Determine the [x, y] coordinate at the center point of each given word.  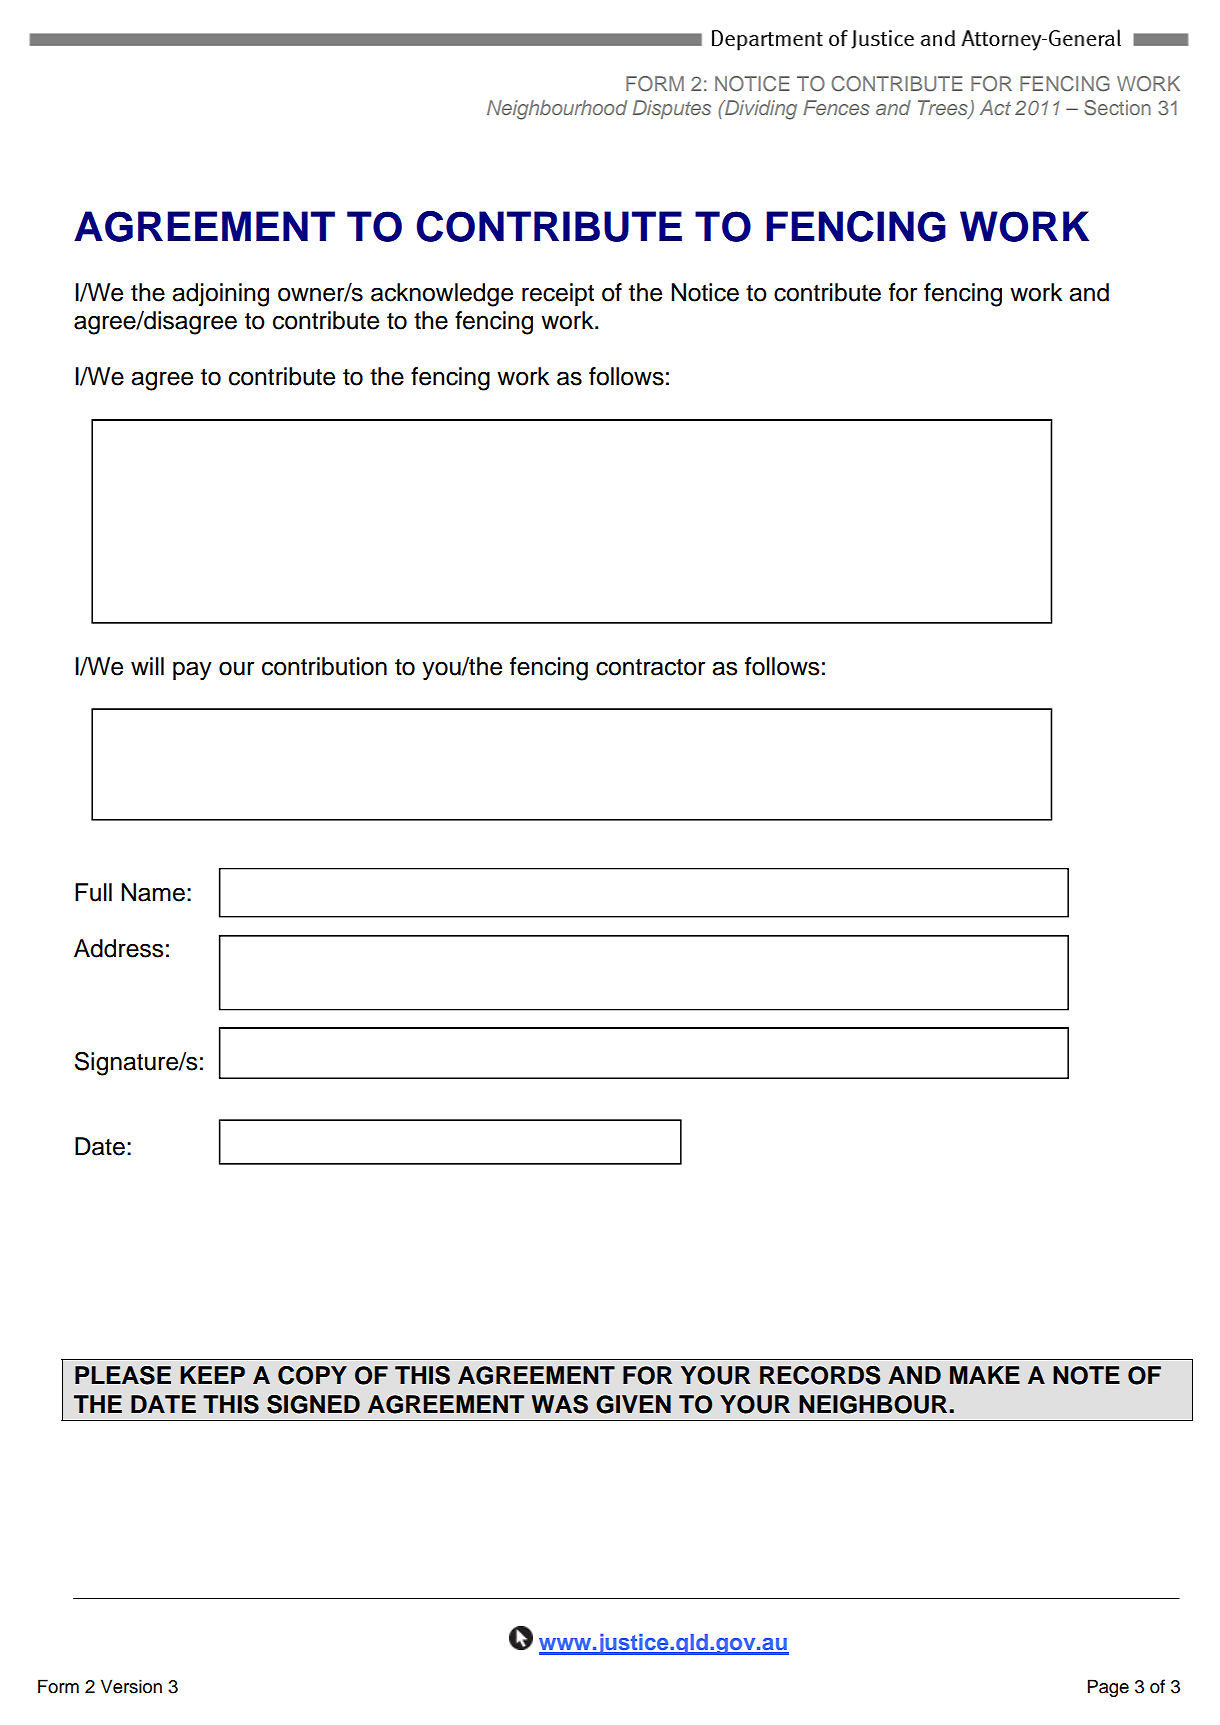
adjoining [220, 295]
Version [131, 1686]
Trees [944, 109]
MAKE [985, 1375]
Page [1108, 1688]
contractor [650, 667]
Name [153, 892]
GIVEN [633, 1404]
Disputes [672, 109]
